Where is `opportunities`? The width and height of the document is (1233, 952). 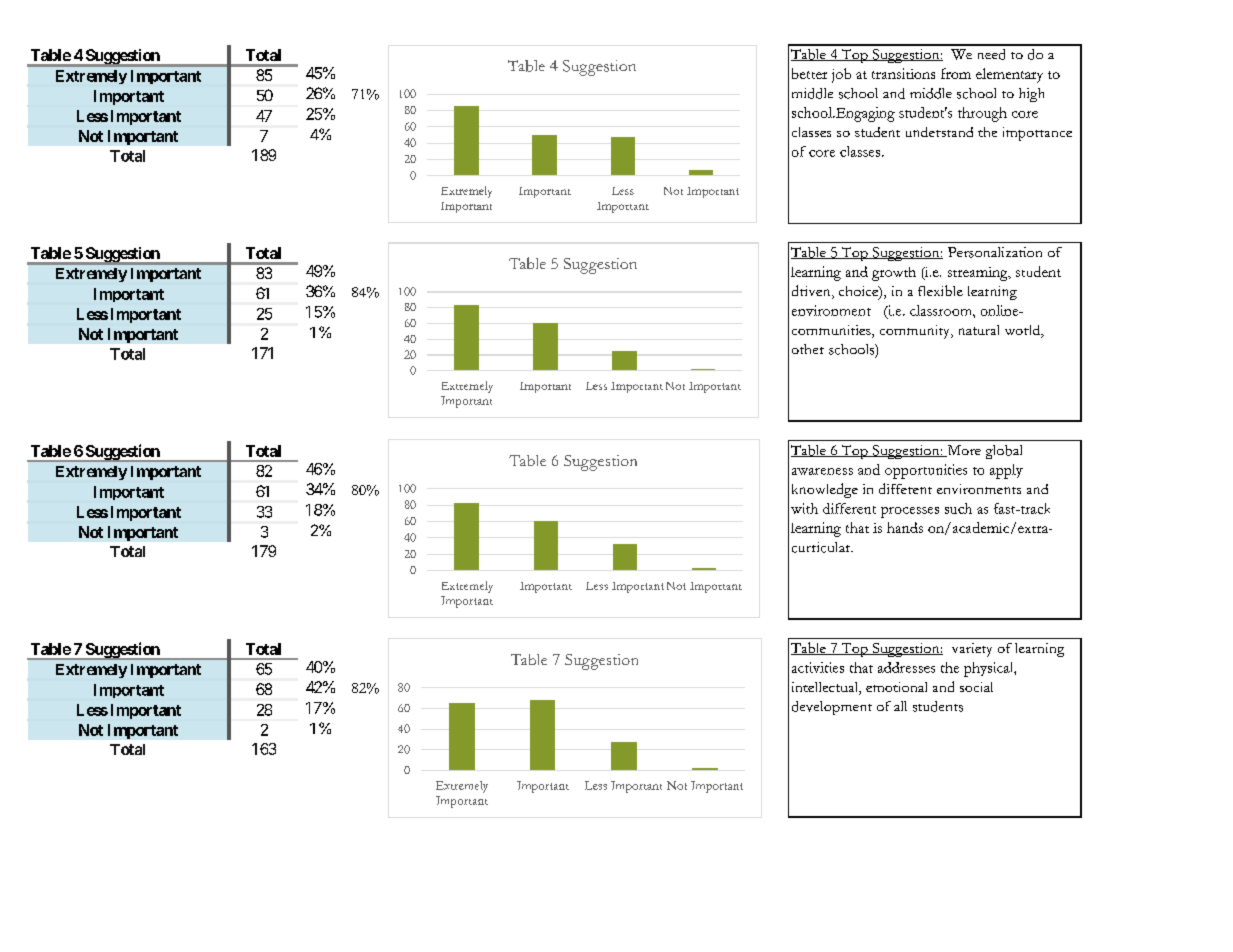 opportunities is located at coordinates (926, 471).
